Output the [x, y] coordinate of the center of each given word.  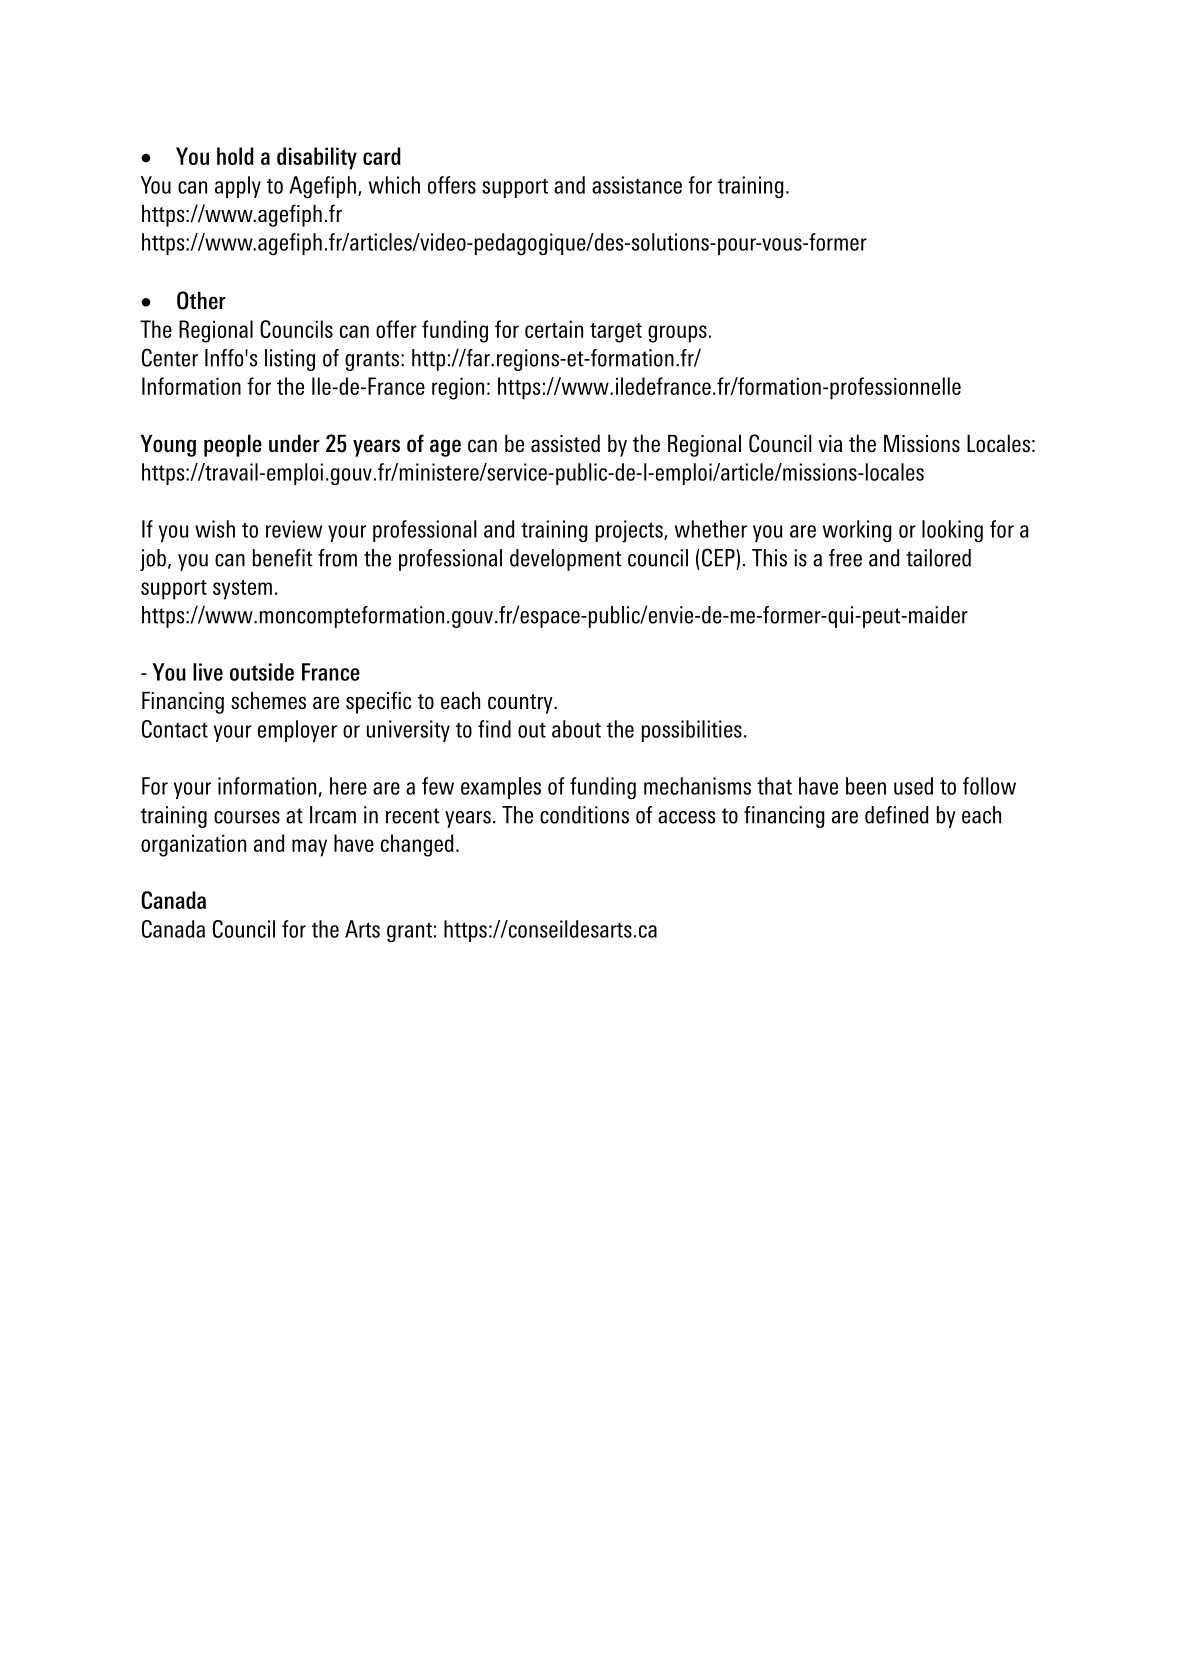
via [830, 443]
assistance [637, 185]
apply [238, 187]
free [845, 558]
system [242, 590]
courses [247, 817]
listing [290, 360]
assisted [565, 443]
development [566, 560]
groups [677, 334]
